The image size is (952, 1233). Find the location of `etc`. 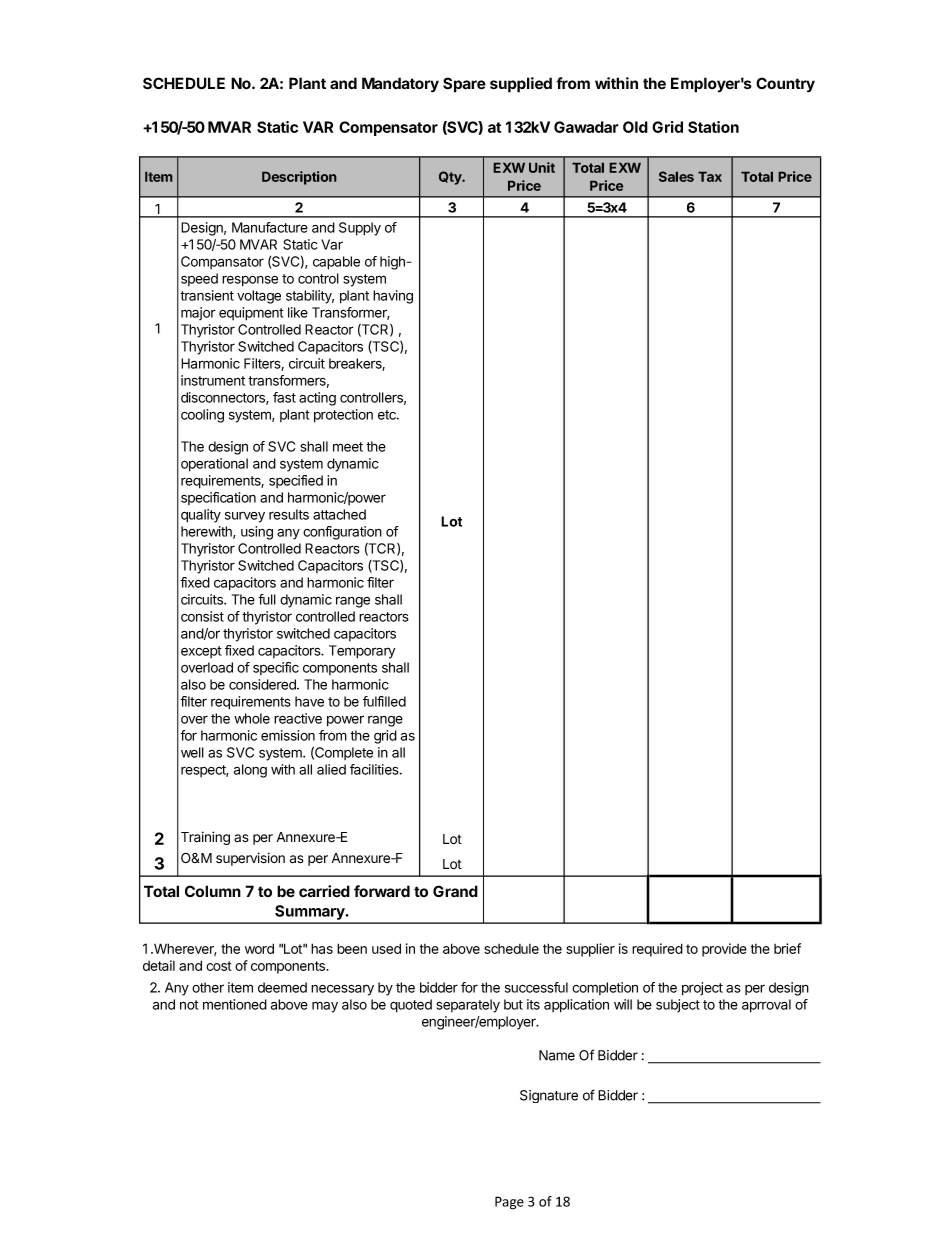

etc is located at coordinates (388, 415).
